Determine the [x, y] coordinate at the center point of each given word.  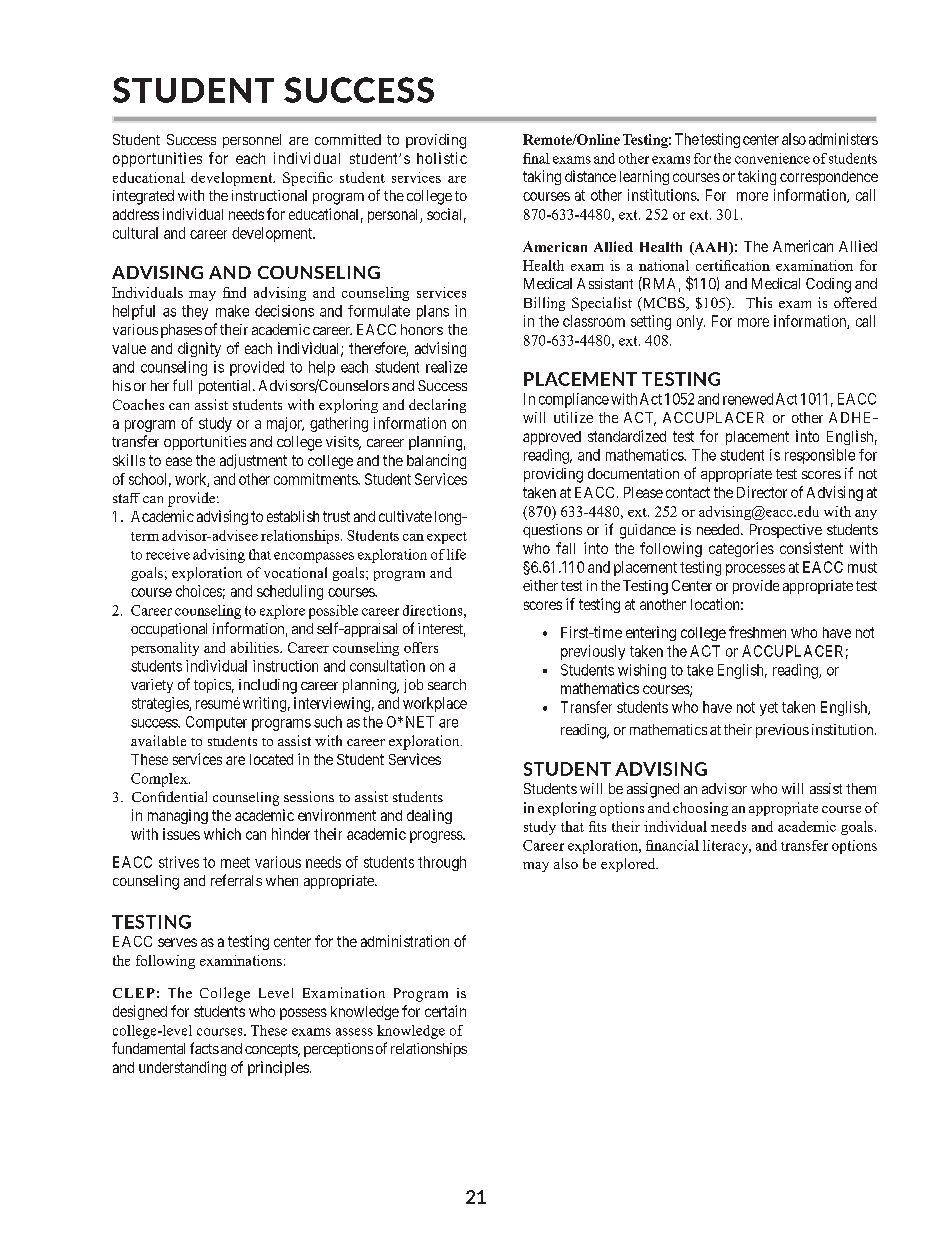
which [222, 834]
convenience [772, 158]
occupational [169, 630]
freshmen [757, 632]
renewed [748, 399]
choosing [700, 809]
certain [445, 1011]
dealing [429, 816]
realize [446, 367]
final [536, 158]
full [182, 385]
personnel [252, 141]
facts [204, 1048]
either [540, 585]
